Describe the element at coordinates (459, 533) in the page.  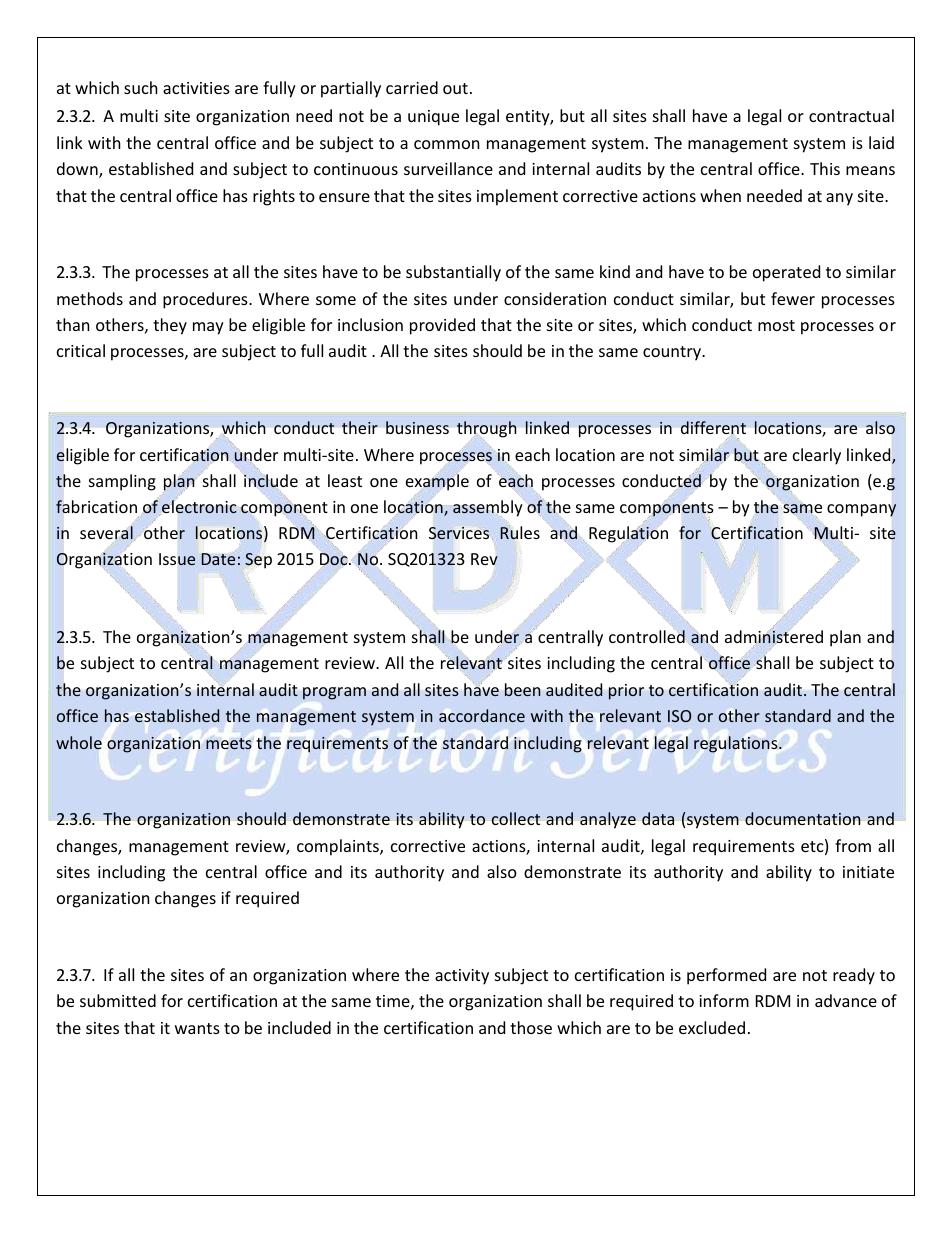
I see `Services` at that location.
